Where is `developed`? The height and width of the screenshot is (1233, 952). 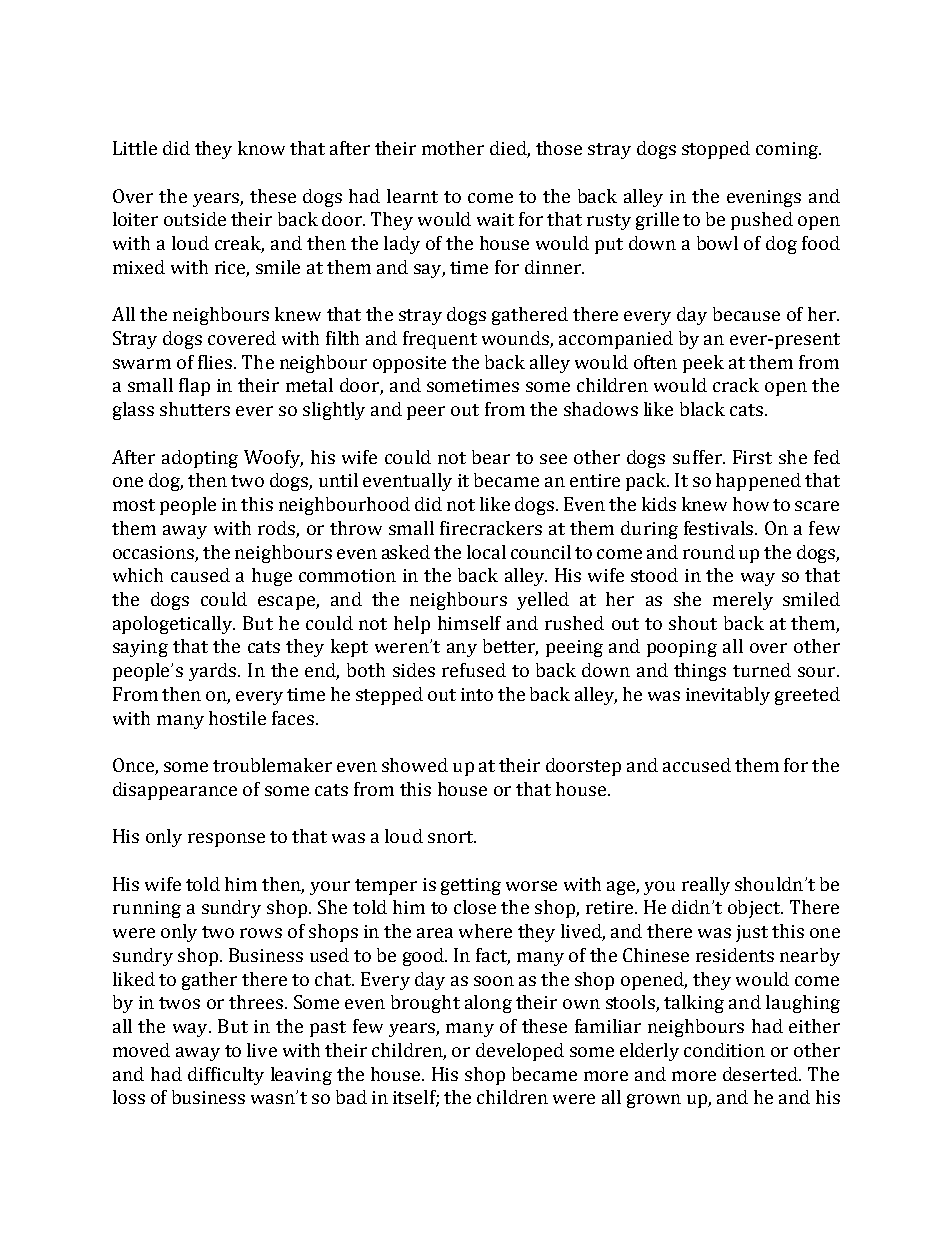
developed is located at coordinates (520, 1052).
